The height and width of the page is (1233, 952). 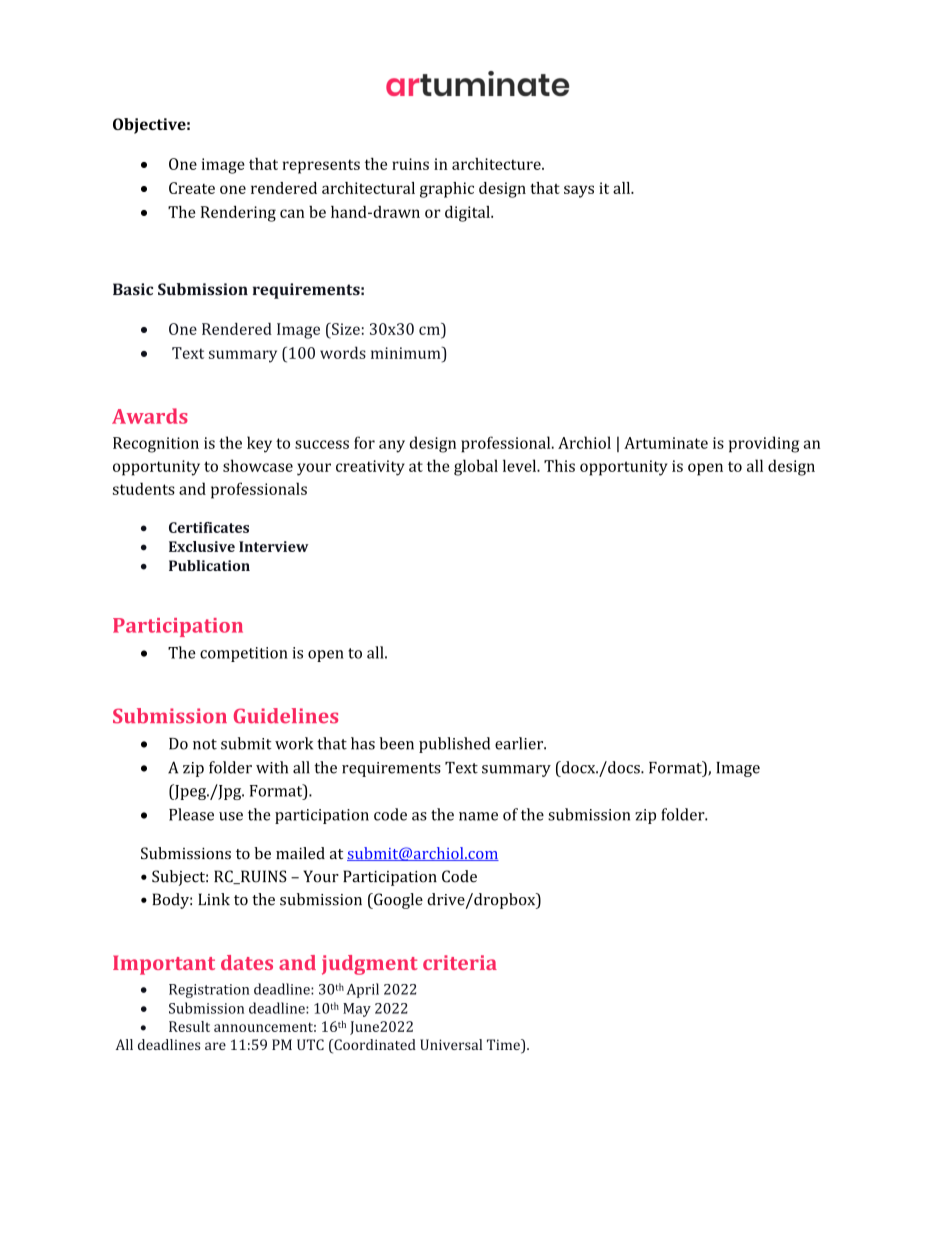 I want to click on been, so click(x=396, y=743).
